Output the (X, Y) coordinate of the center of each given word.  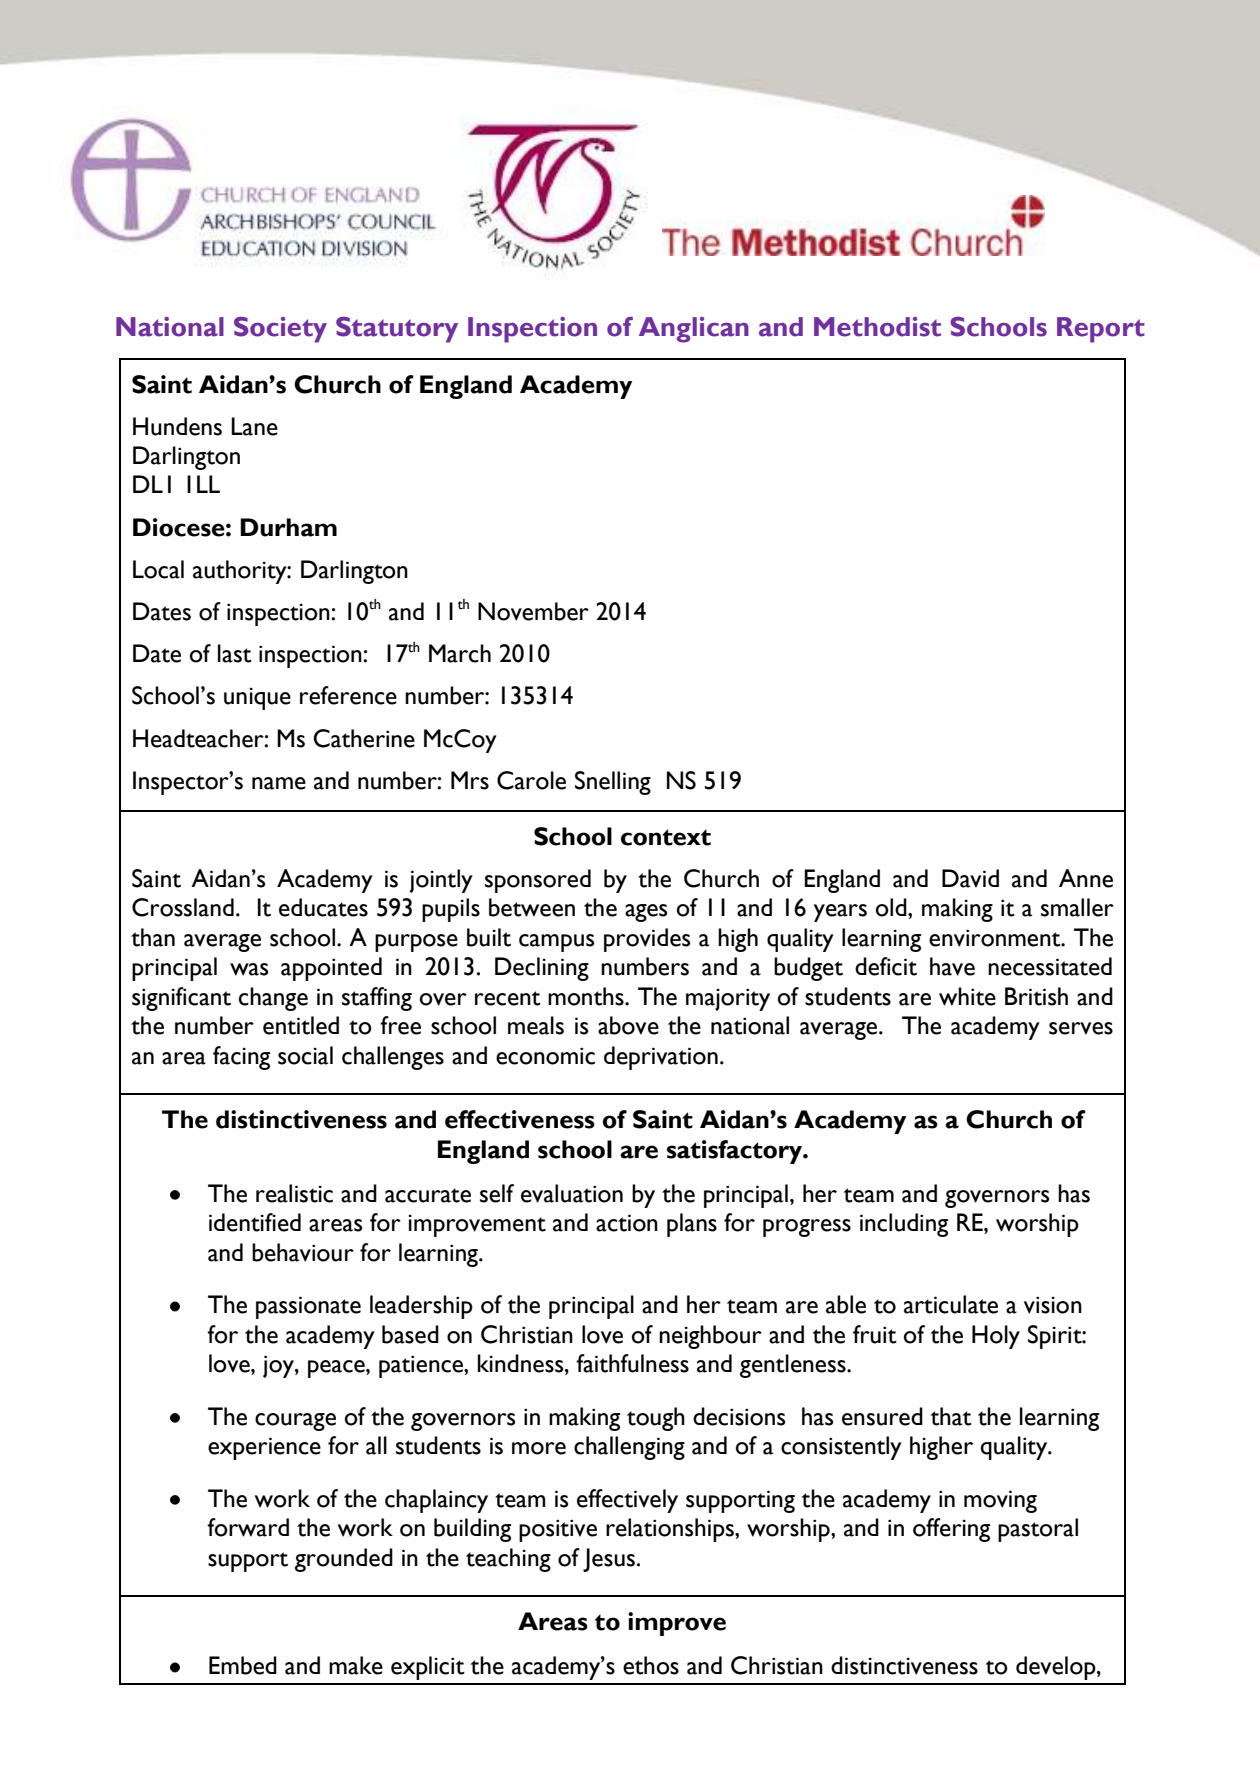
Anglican (694, 330)
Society (280, 330)
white (967, 996)
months (587, 996)
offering (951, 1530)
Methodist (877, 327)
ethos (651, 1665)
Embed (243, 1665)
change (273, 999)
